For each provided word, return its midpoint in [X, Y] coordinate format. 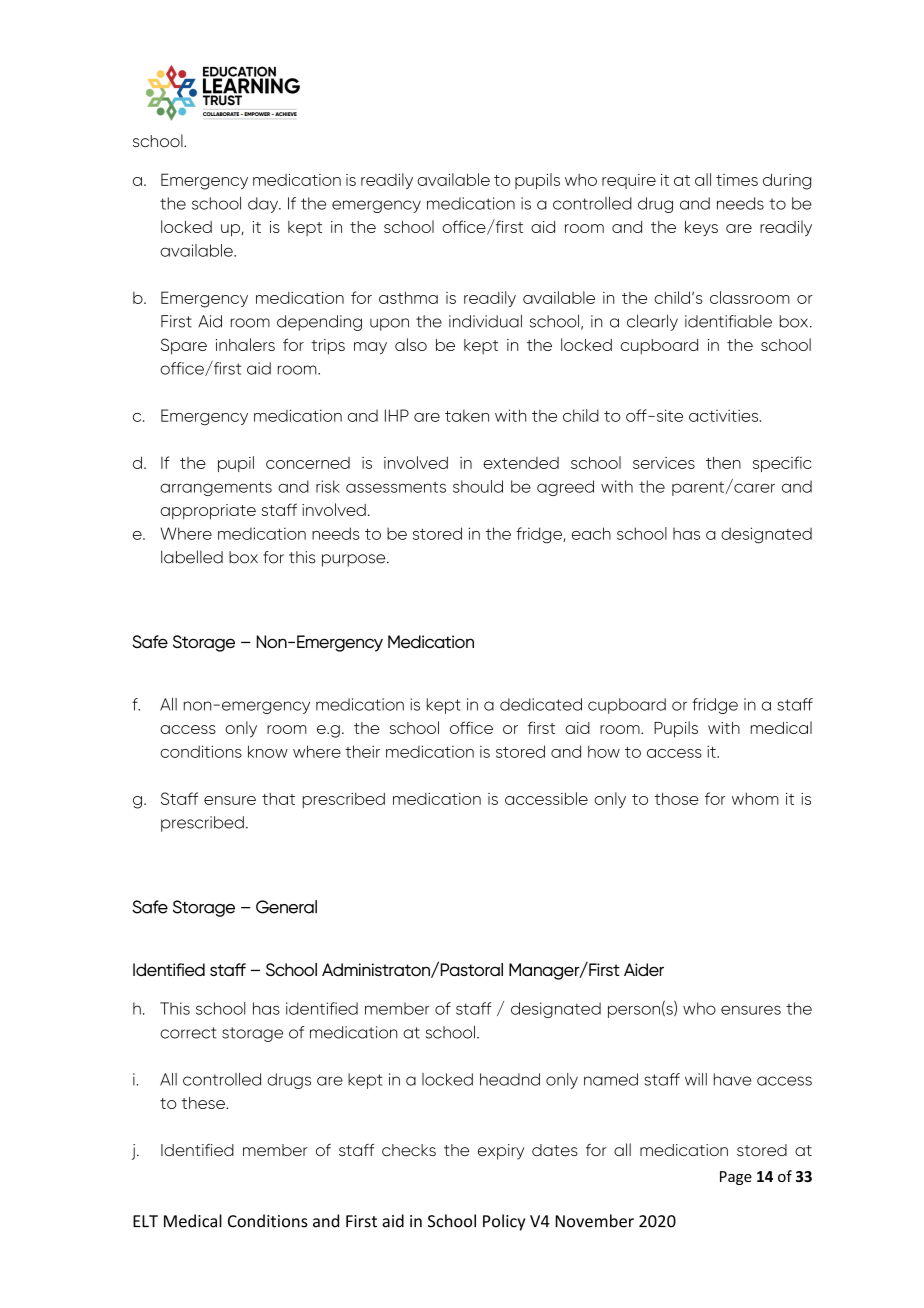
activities [725, 415]
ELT [145, 1221]
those [676, 798]
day [264, 205]
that [278, 799]
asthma [408, 297]
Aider [644, 969]
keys [701, 228]
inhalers [245, 344]
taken [467, 415]
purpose [355, 560]
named [611, 1079]
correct [188, 1033]
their [362, 751]
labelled [192, 557]
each [591, 533]
